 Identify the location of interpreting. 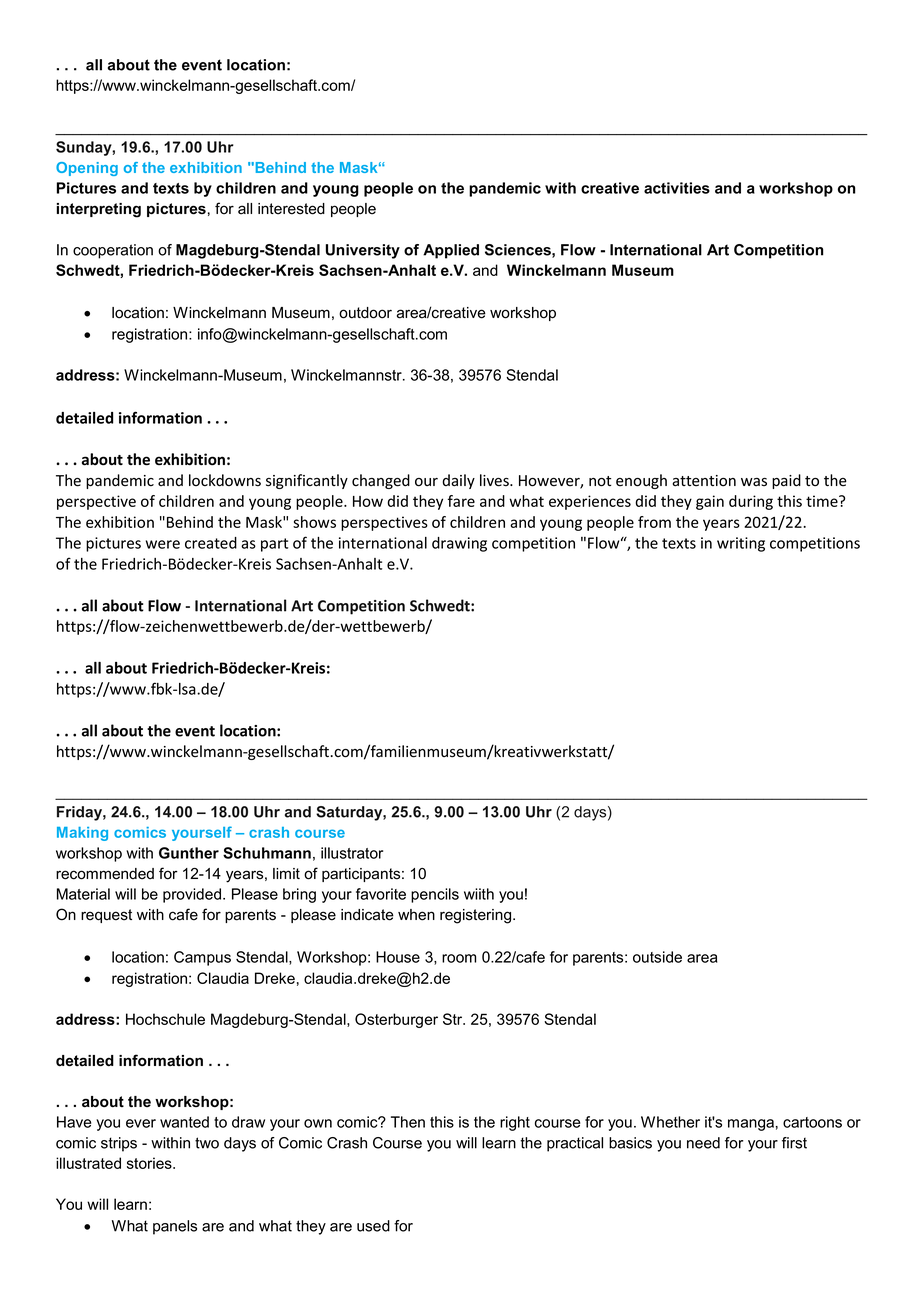
(99, 210).
